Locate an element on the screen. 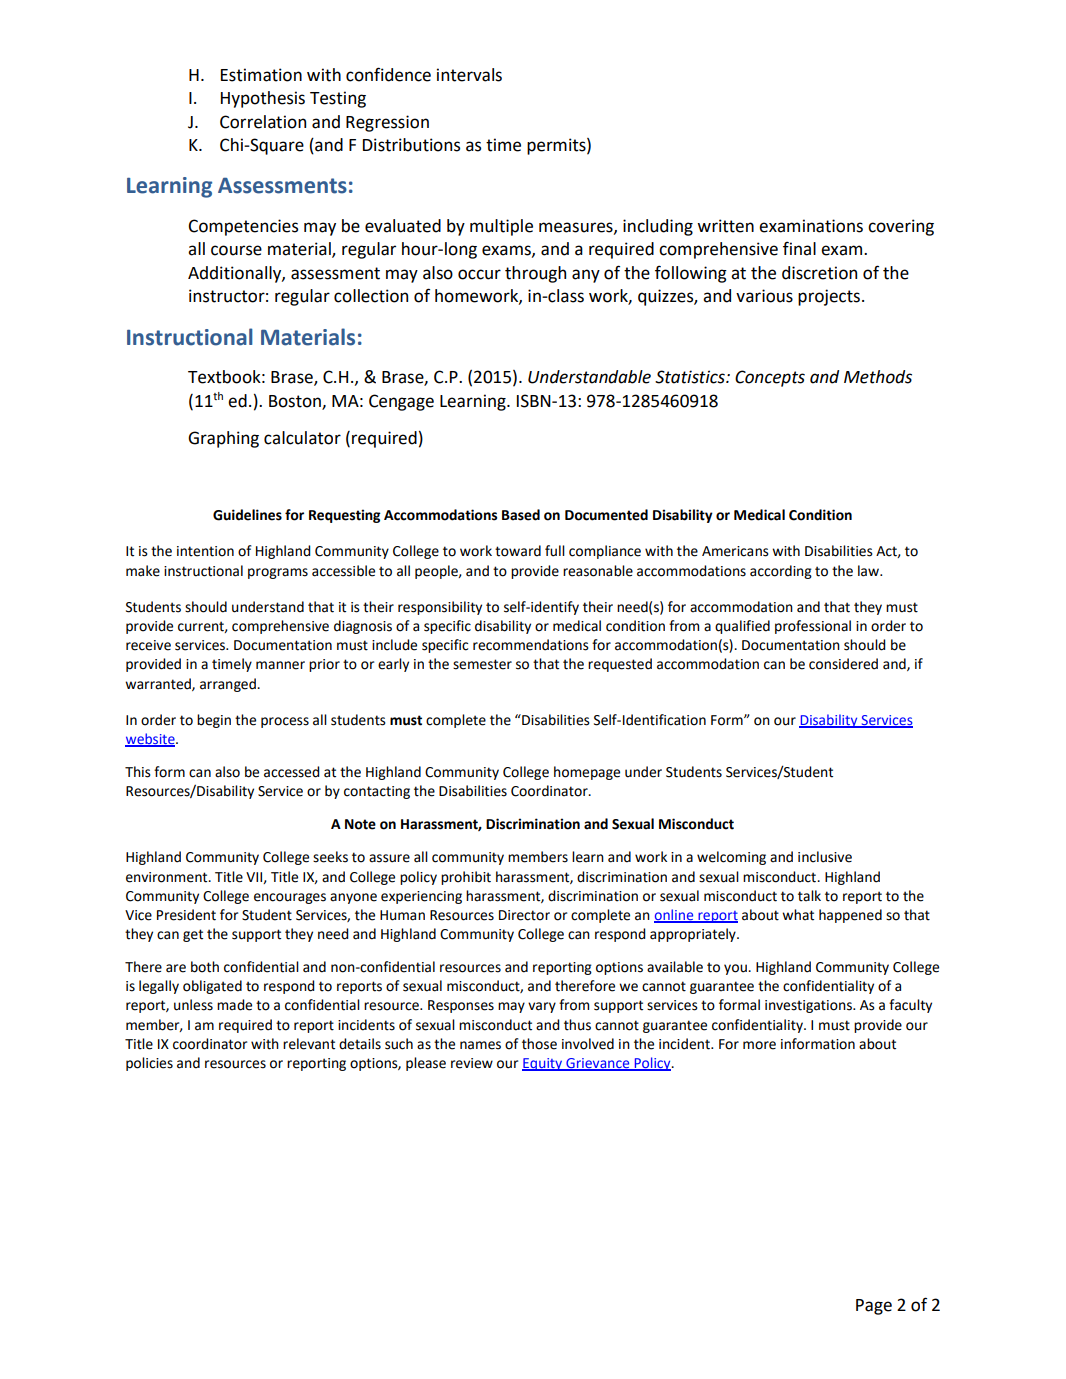  projects is located at coordinates (829, 297).
